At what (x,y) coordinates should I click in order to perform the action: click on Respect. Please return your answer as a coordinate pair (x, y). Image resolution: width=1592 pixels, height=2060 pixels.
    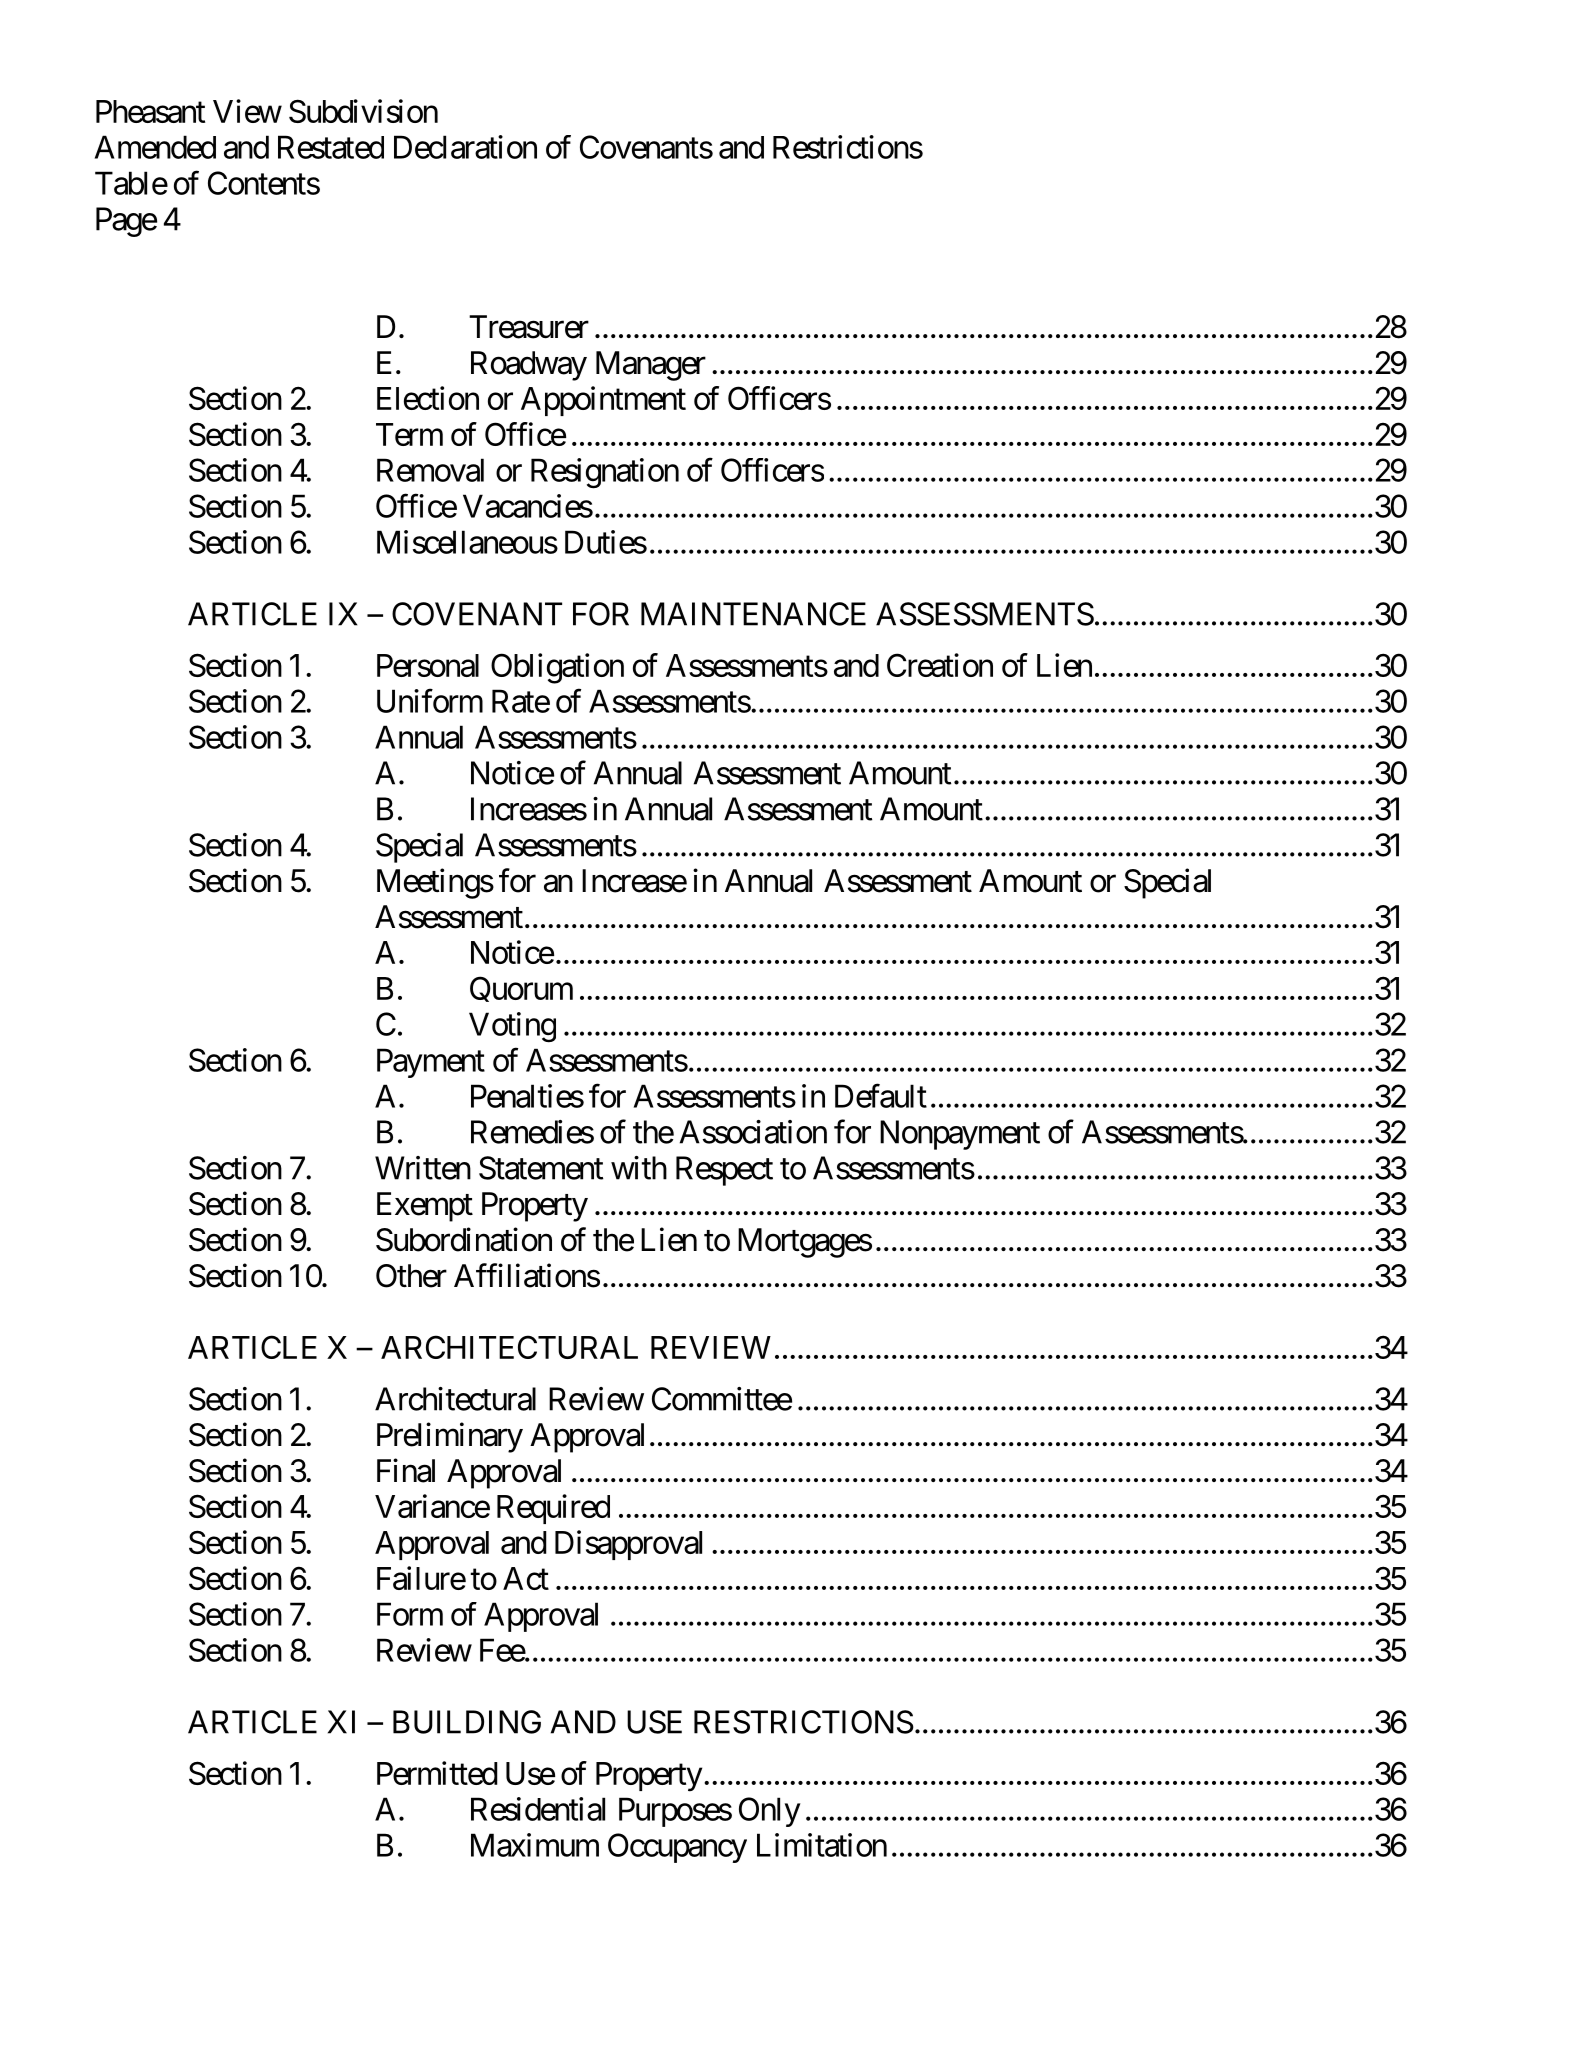
    Looking at the image, I should click on (724, 1171).
